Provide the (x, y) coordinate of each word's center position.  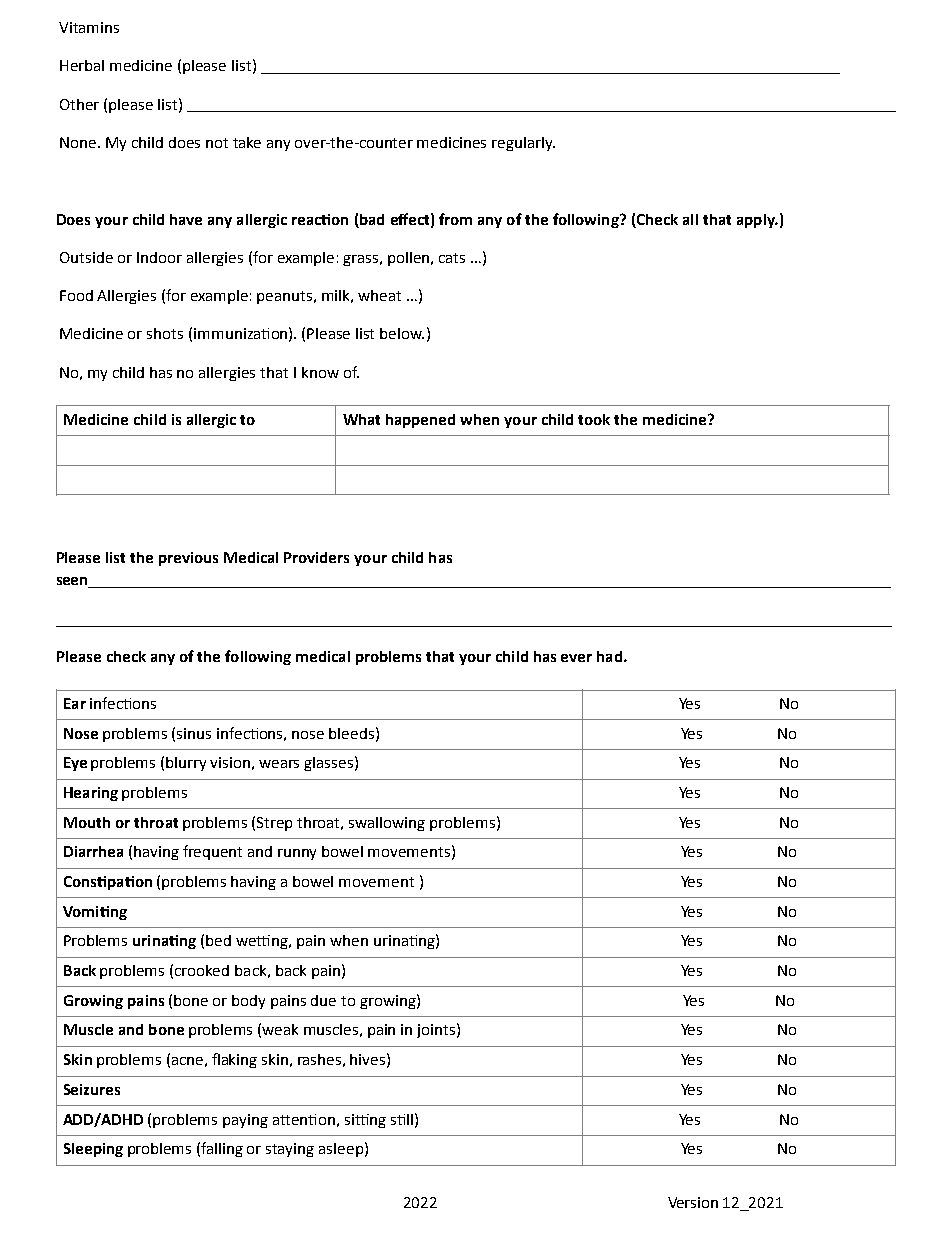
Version (693, 1202)
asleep (341, 1150)
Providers (316, 557)
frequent (212, 852)
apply (757, 221)
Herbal (82, 65)
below (402, 333)
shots (165, 333)
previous (188, 559)
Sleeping (93, 1150)
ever (576, 658)
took (594, 419)
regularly (523, 144)
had (609, 656)
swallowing (387, 824)
